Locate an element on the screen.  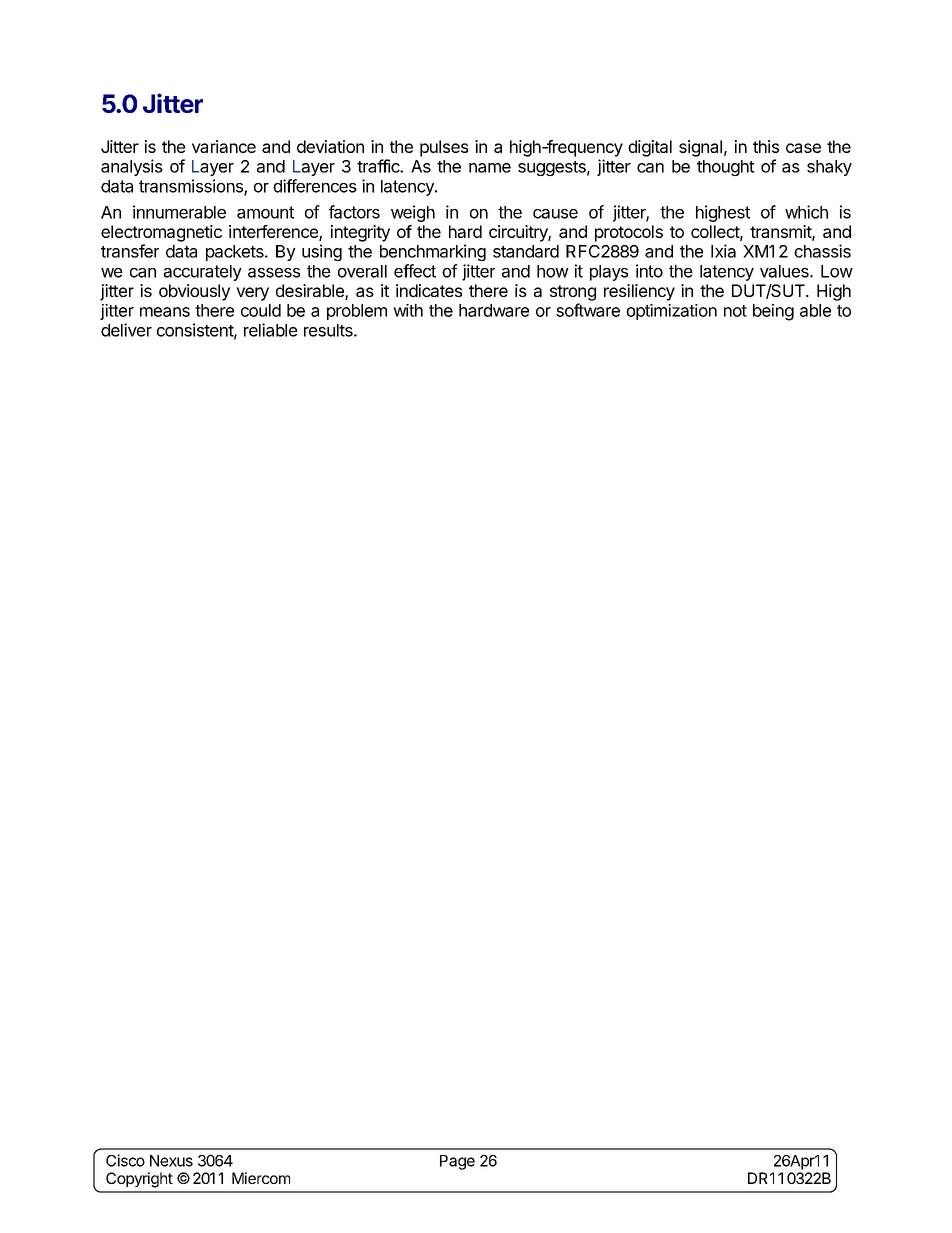
Copyright is located at coordinates (139, 1180).
